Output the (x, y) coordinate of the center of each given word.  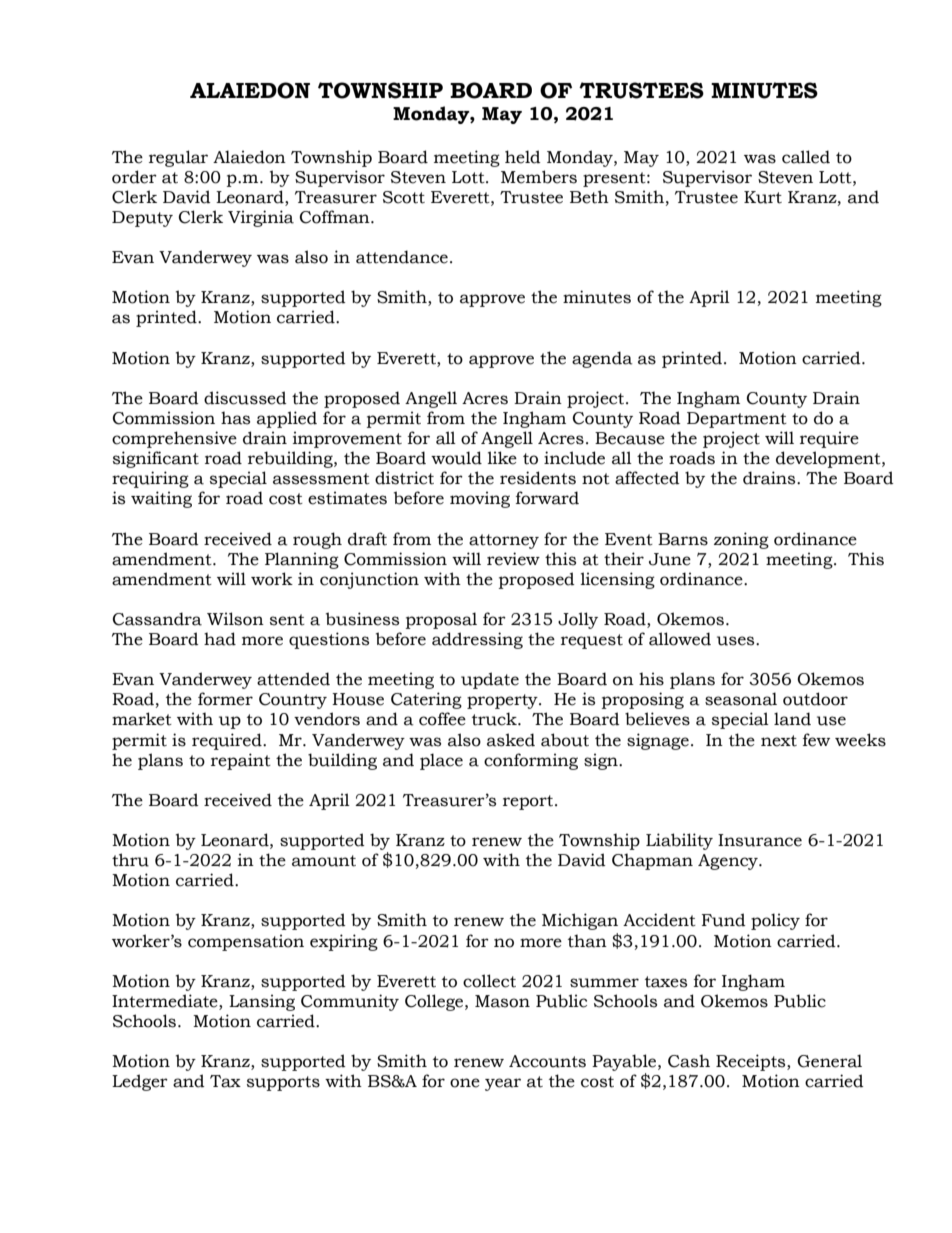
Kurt (763, 197)
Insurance (760, 840)
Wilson (235, 619)
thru (130, 860)
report (529, 802)
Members (539, 177)
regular (178, 158)
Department (737, 420)
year (503, 1084)
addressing (477, 640)
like (502, 458)
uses (737, 641)
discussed (245, 398)
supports (283, 1083)
